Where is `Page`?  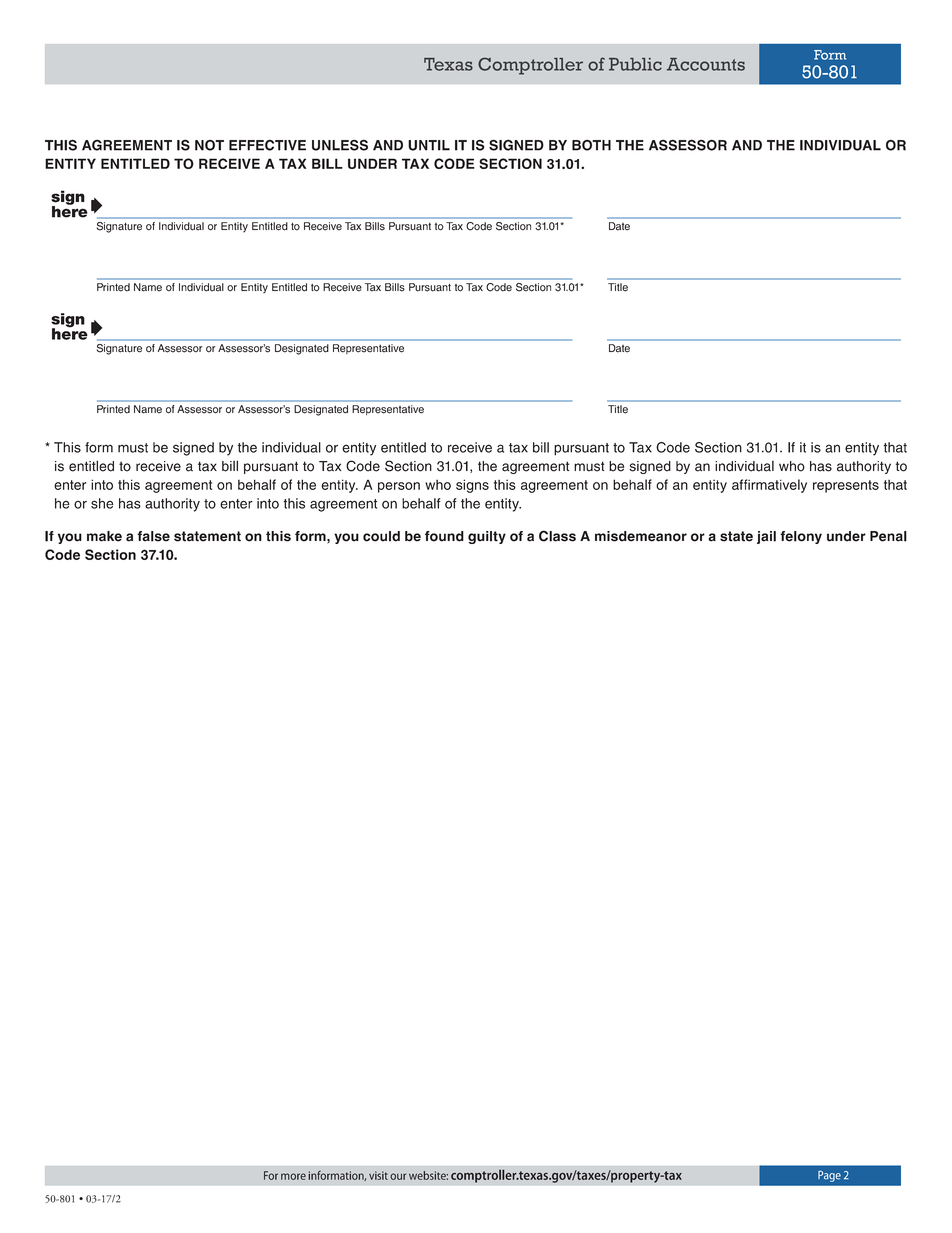
Page is located at coordinates (829, 1176).
